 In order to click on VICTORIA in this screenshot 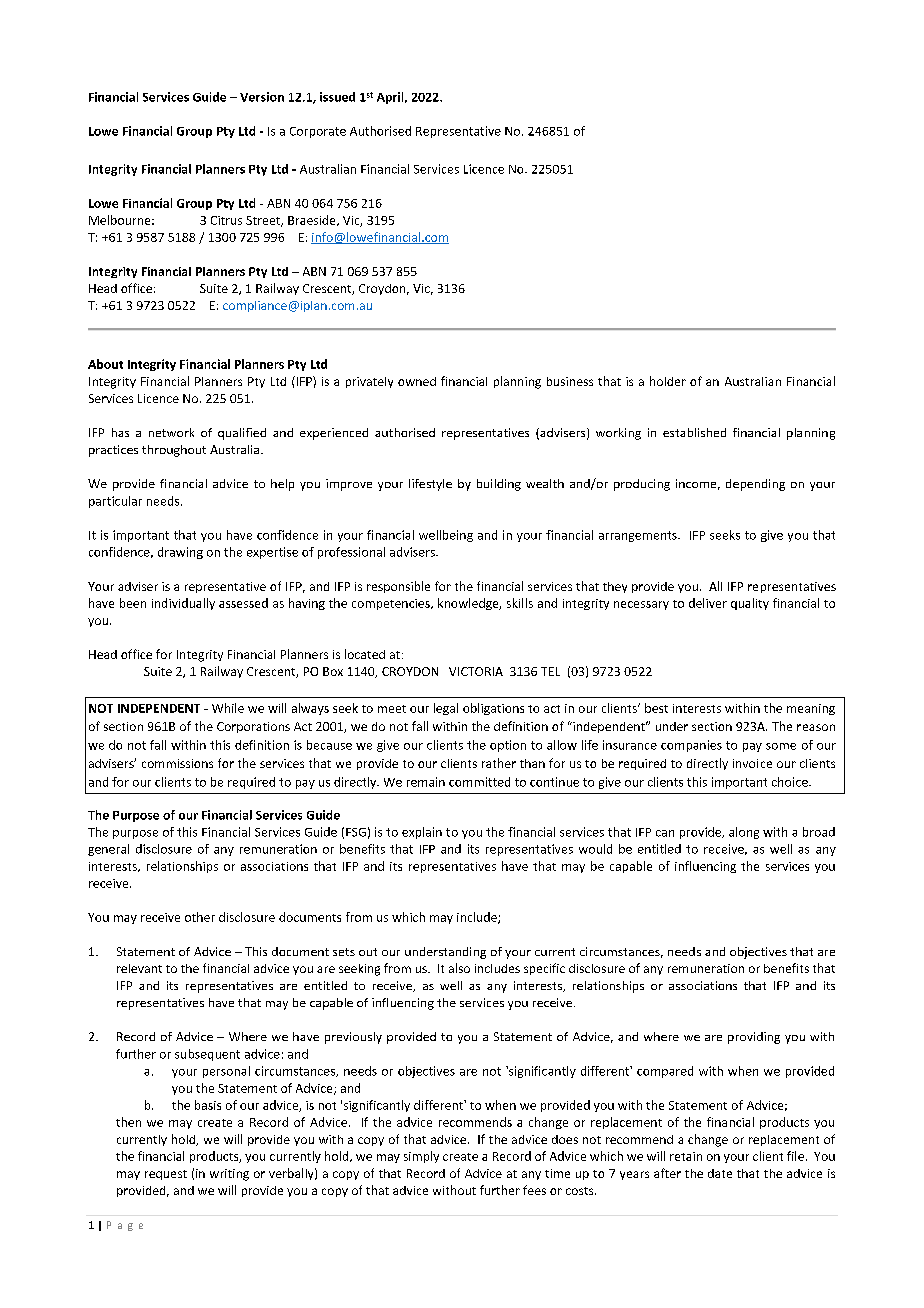, I will do `click(476, 671)`.
